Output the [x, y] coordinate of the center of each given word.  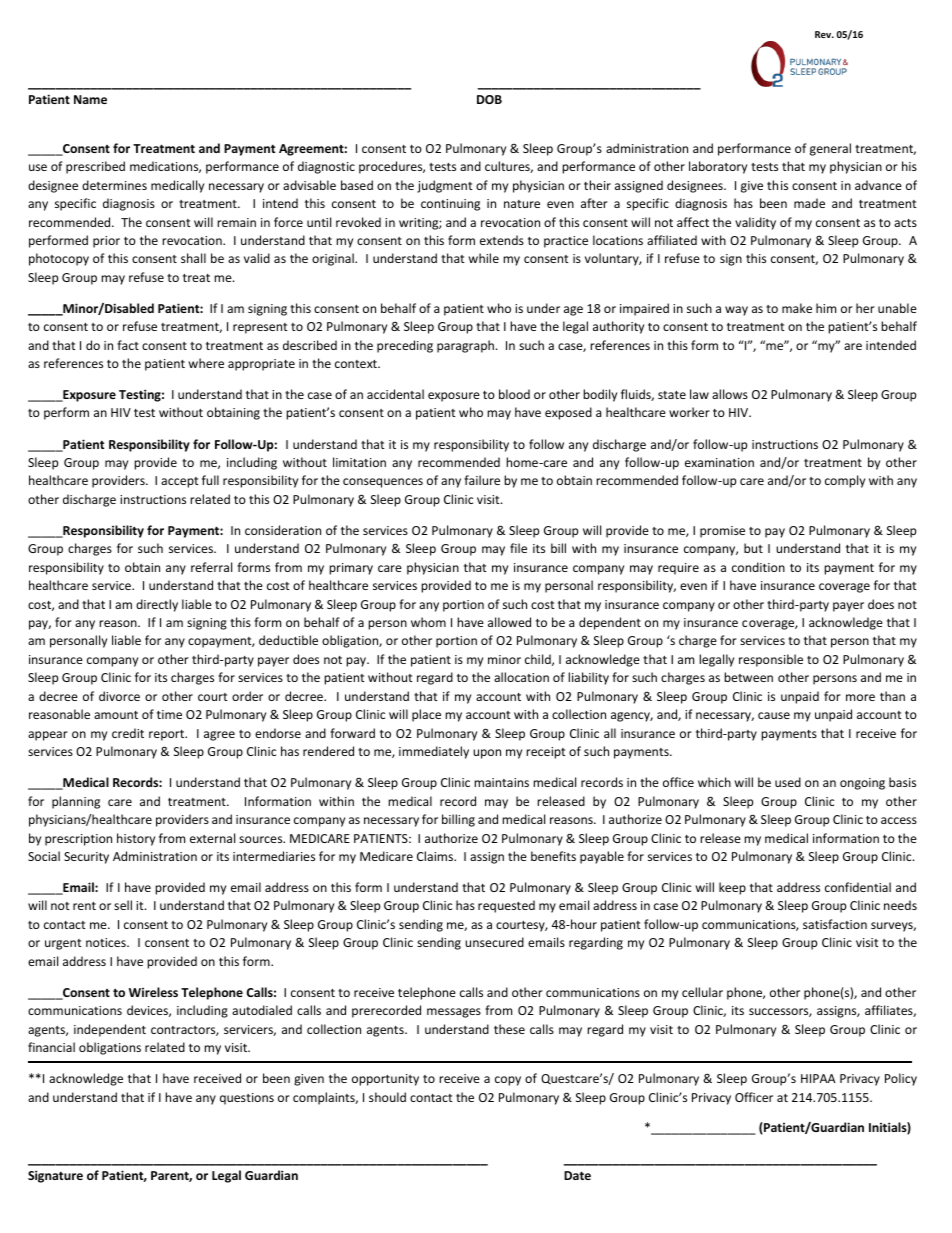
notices [107, 942]
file [518, 548]
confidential [858, 887]
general [830, 149]
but [753, 548]
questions [247, 1099]
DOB [489, 99]
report [168, 735]
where [206, 363]
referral [211, 567]
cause [774, 715]
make [797, 308]
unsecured [494, 942]
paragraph [467, 346]
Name [90, 99]
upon [487, 754]
